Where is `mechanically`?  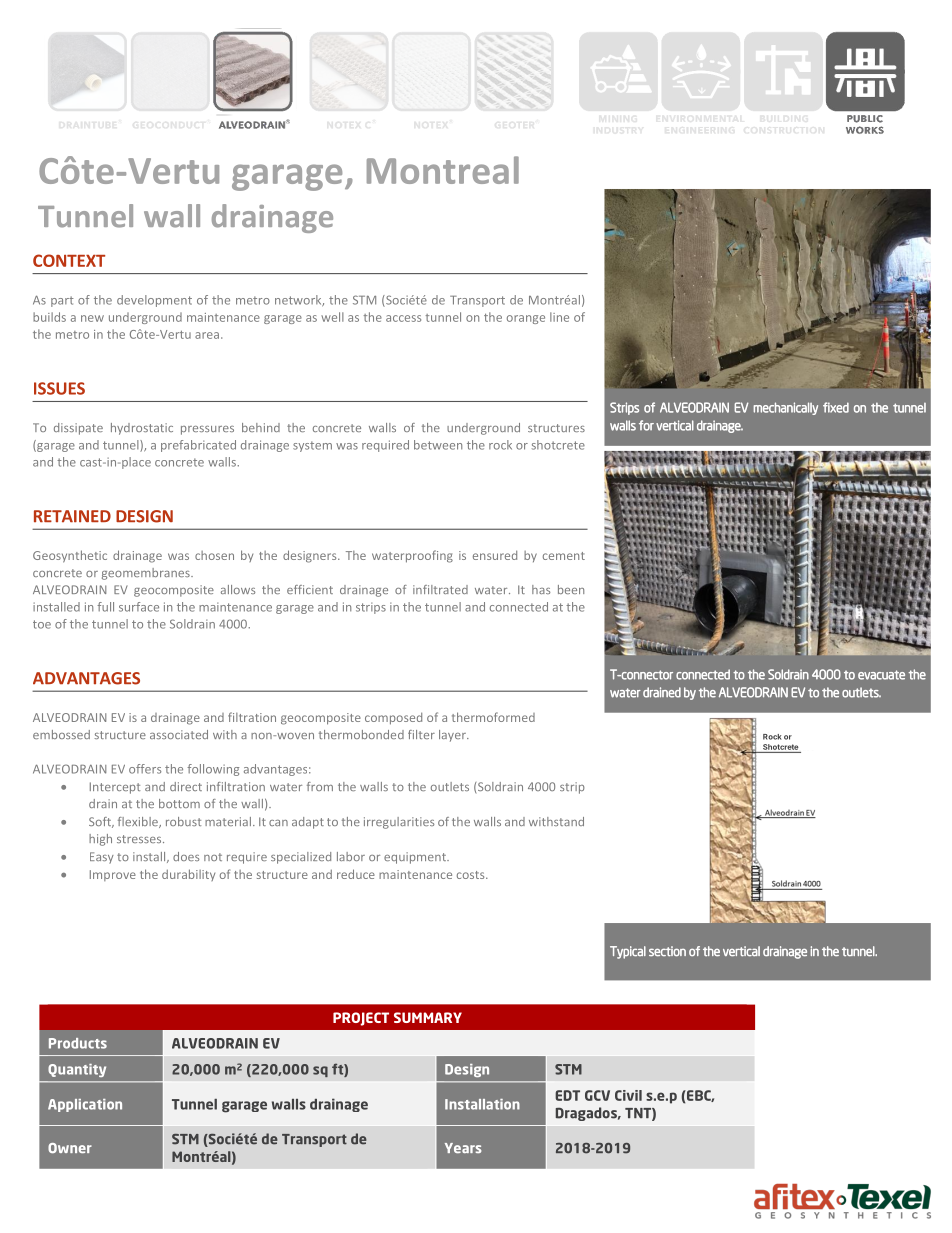 mechanically is located at coordinates (785, 408).
